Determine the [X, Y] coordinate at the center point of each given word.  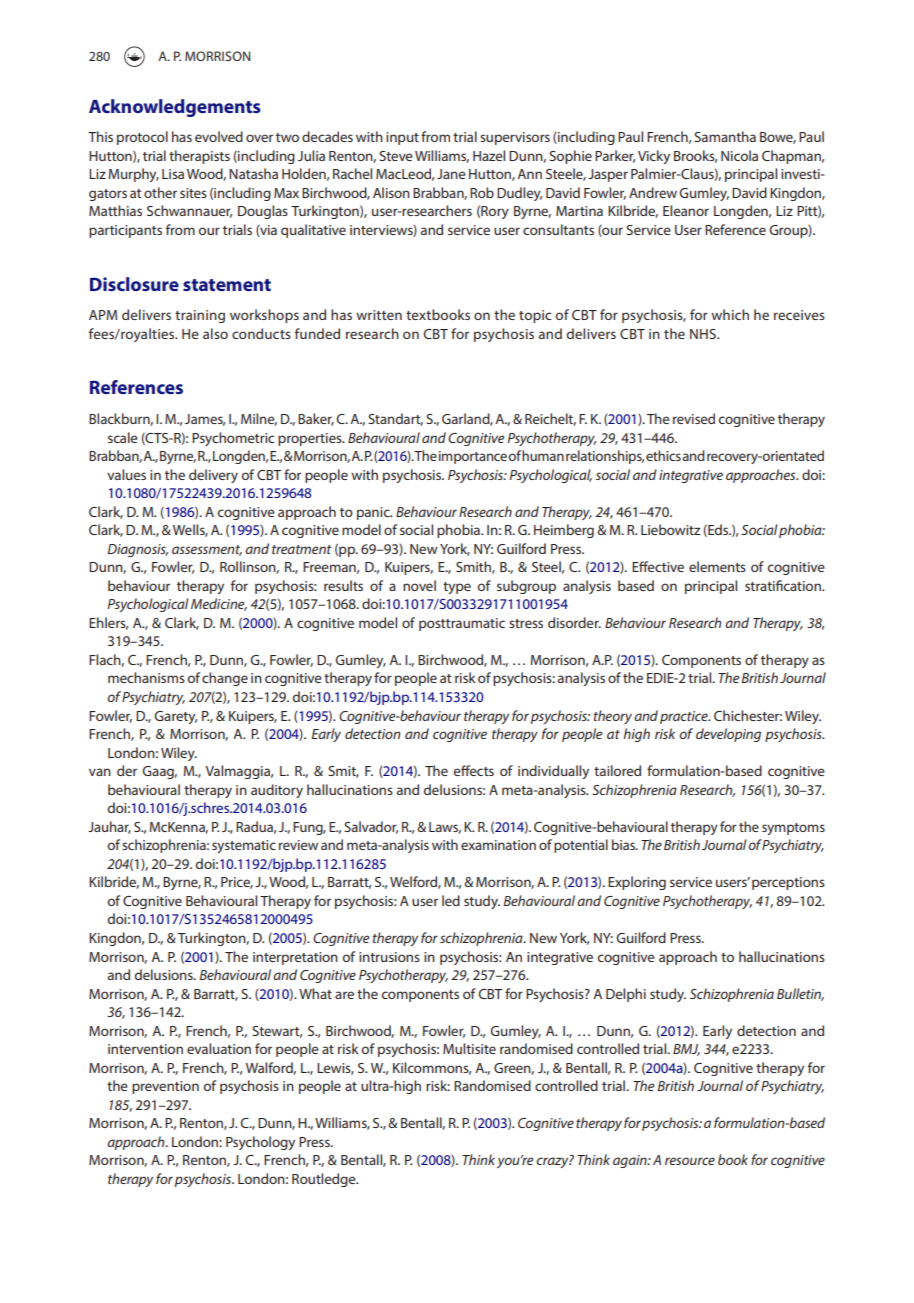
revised [694, 418]
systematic [244, 846]
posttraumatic [462, 624]
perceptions [788, 883]
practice [685, 717]
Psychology [260, 1143]
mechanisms [146, 677]
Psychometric [233, 439]
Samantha [725, 136]
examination [498, 845]
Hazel [489, 155]
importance [473, 457]
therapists [199, 157]
